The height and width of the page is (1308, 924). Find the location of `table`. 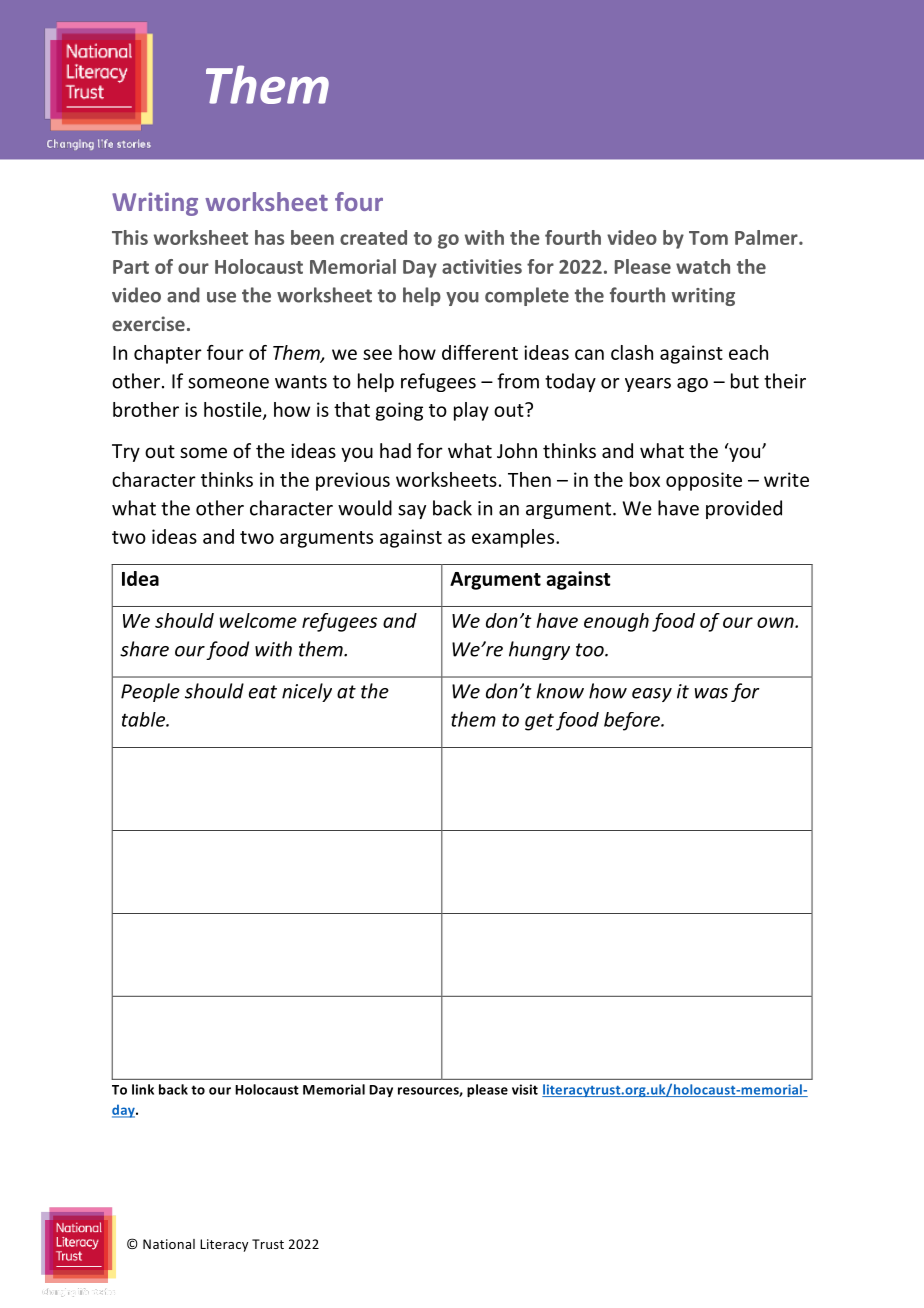

table is located at coordinates (144, 719).
